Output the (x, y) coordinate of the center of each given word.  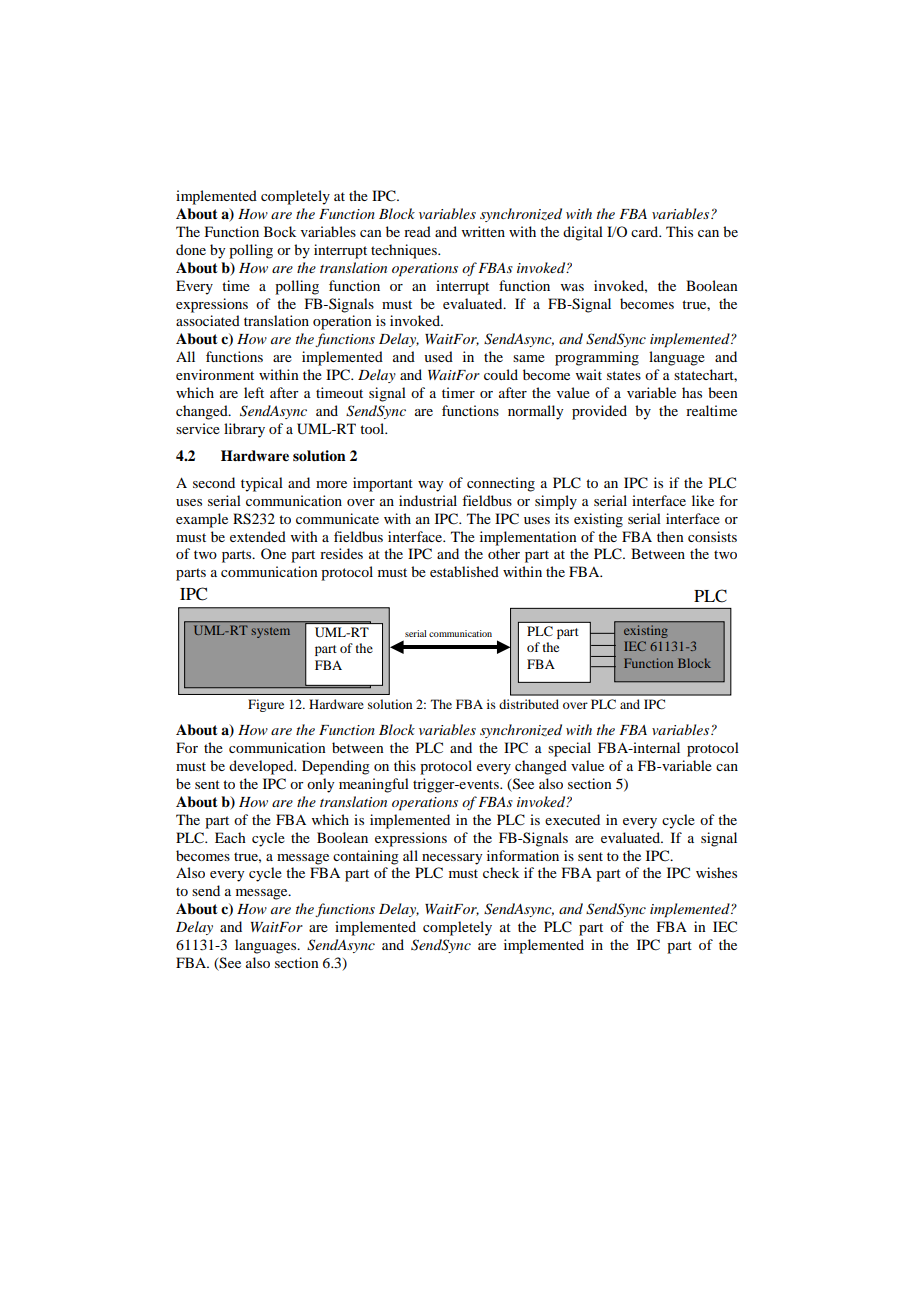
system (270, 632)
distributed (529, 704)
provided (599, 412)
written (483, 231)
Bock (280, 231)
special (569, 749)
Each (230, 837)
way (430, 486)
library (244, 430)
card (646, 231)
